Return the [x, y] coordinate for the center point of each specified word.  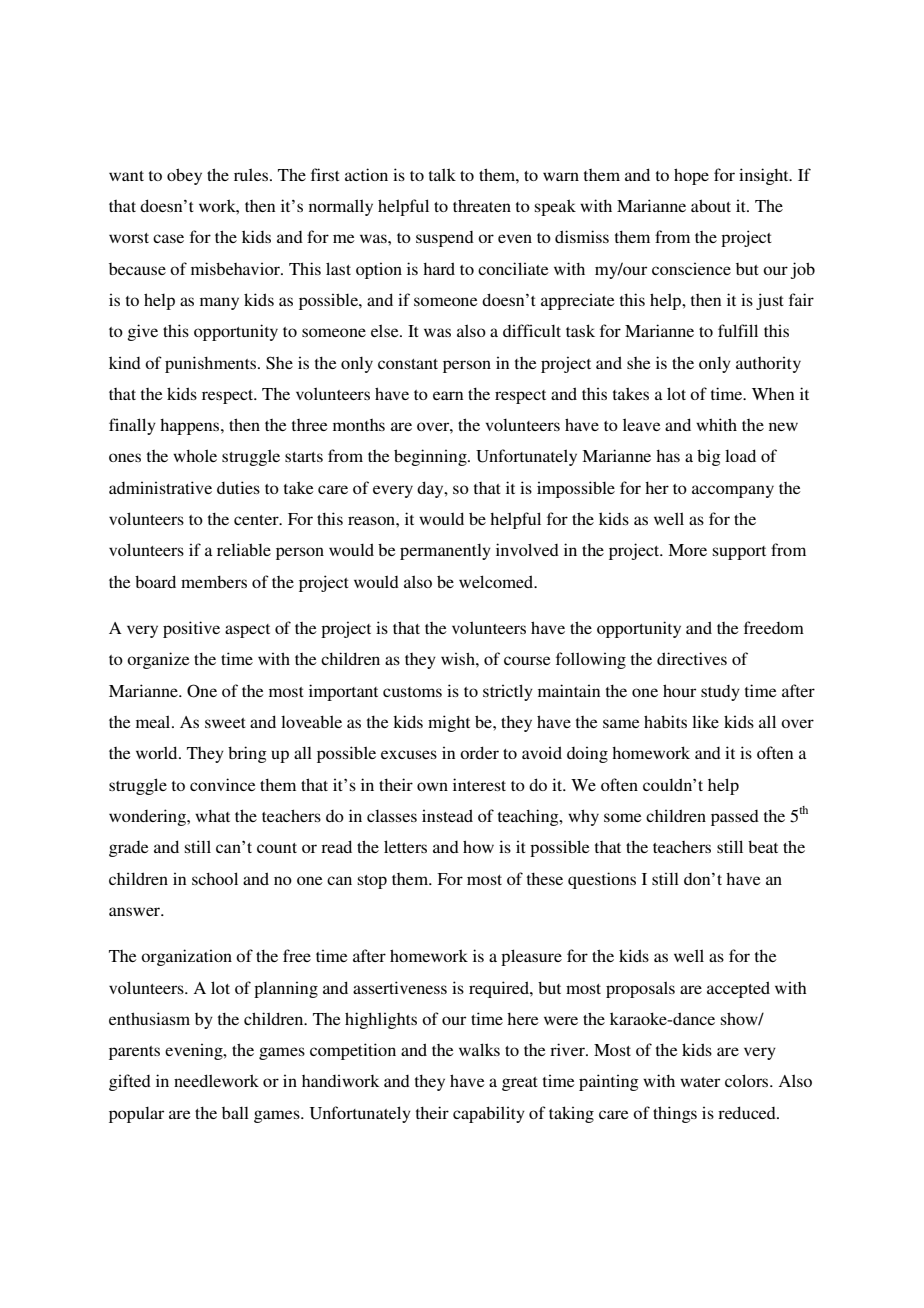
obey [184, 176]
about [711, 205]
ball [235, 1113]
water [700, 1082]
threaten [482, 205]
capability [489, 1114]
